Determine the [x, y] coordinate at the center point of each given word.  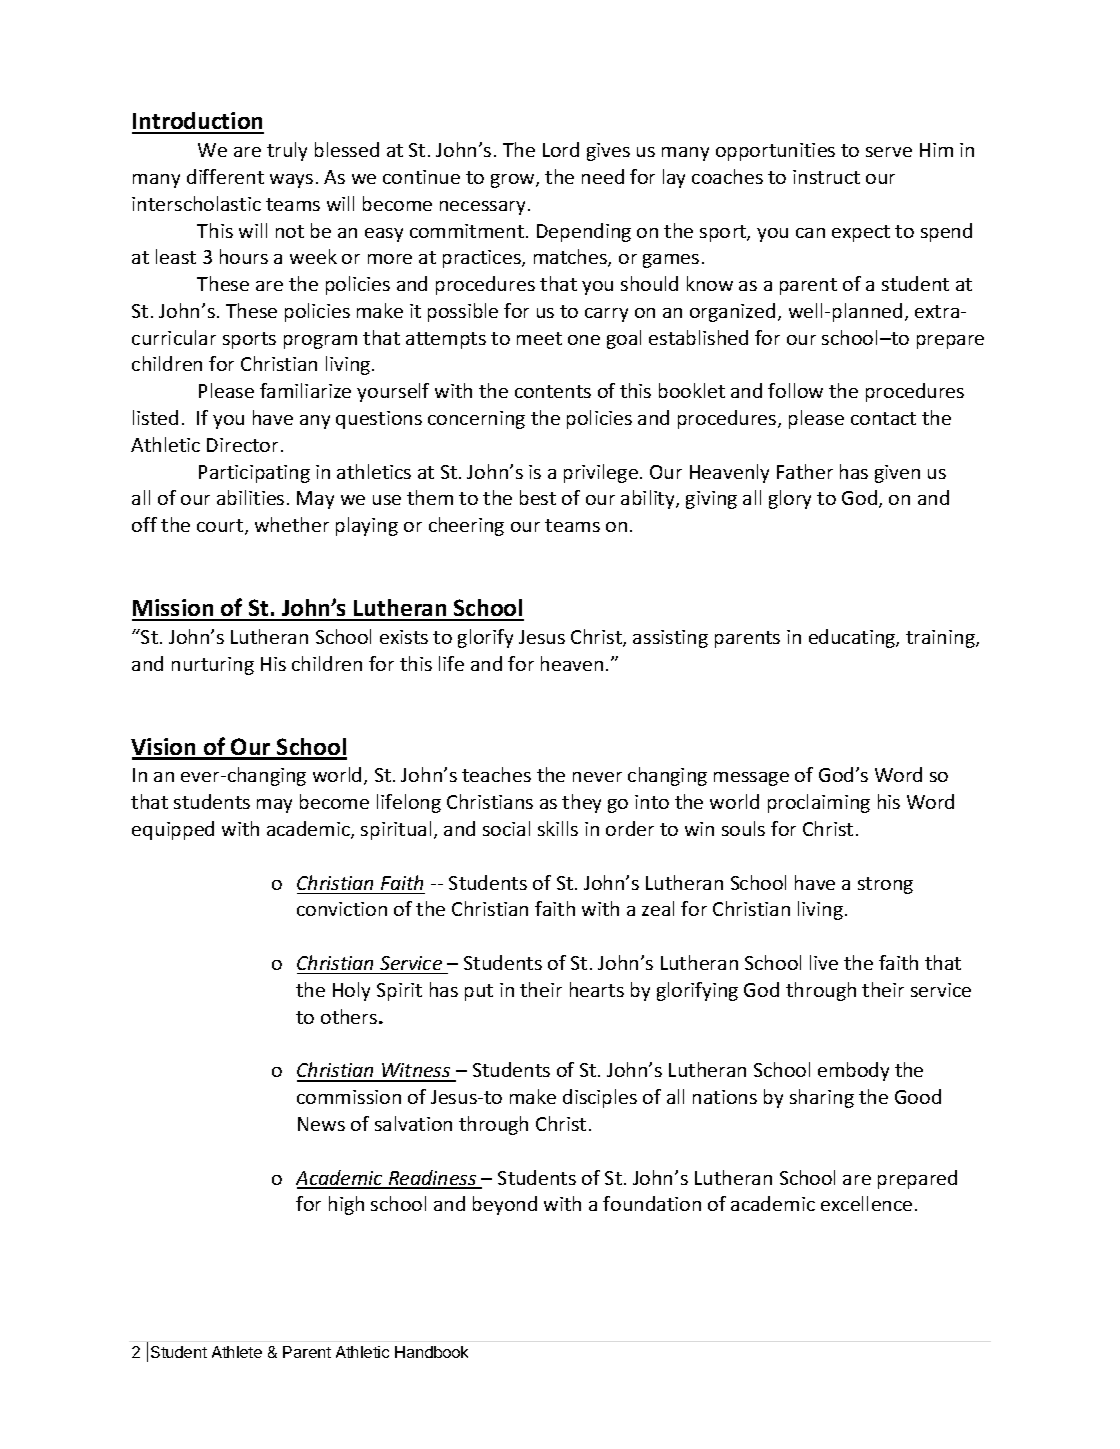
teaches [496, 774]
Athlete [237, 1352]
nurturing [213, 666]
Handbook [431, 1352]
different [225, 176]
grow [514, 181]
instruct [826, 177]
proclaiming [819, 803]
